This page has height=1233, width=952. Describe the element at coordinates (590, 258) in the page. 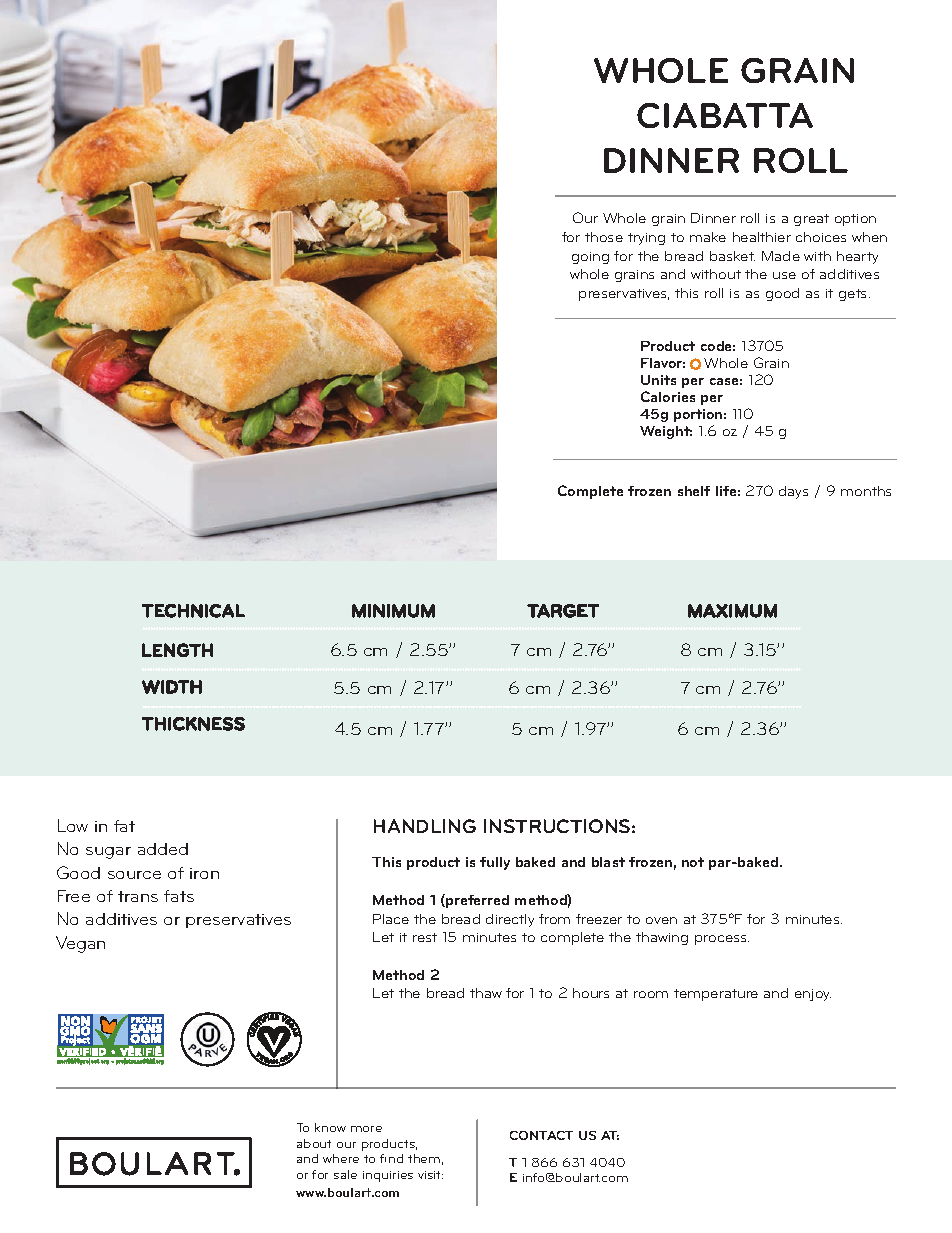

I see `going` at that location.
